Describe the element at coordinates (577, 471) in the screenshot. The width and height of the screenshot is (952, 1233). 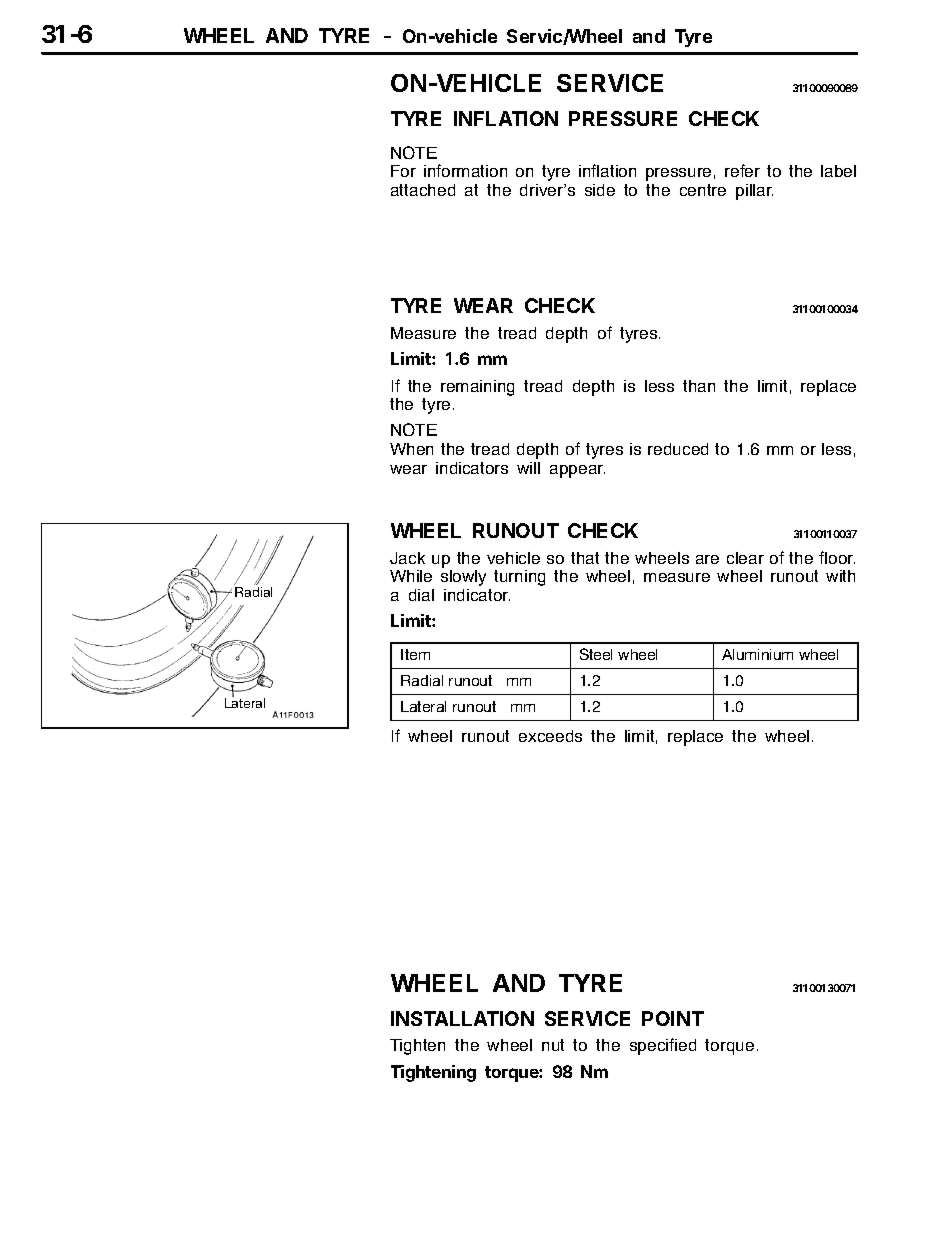
I see `appear` at that location.
